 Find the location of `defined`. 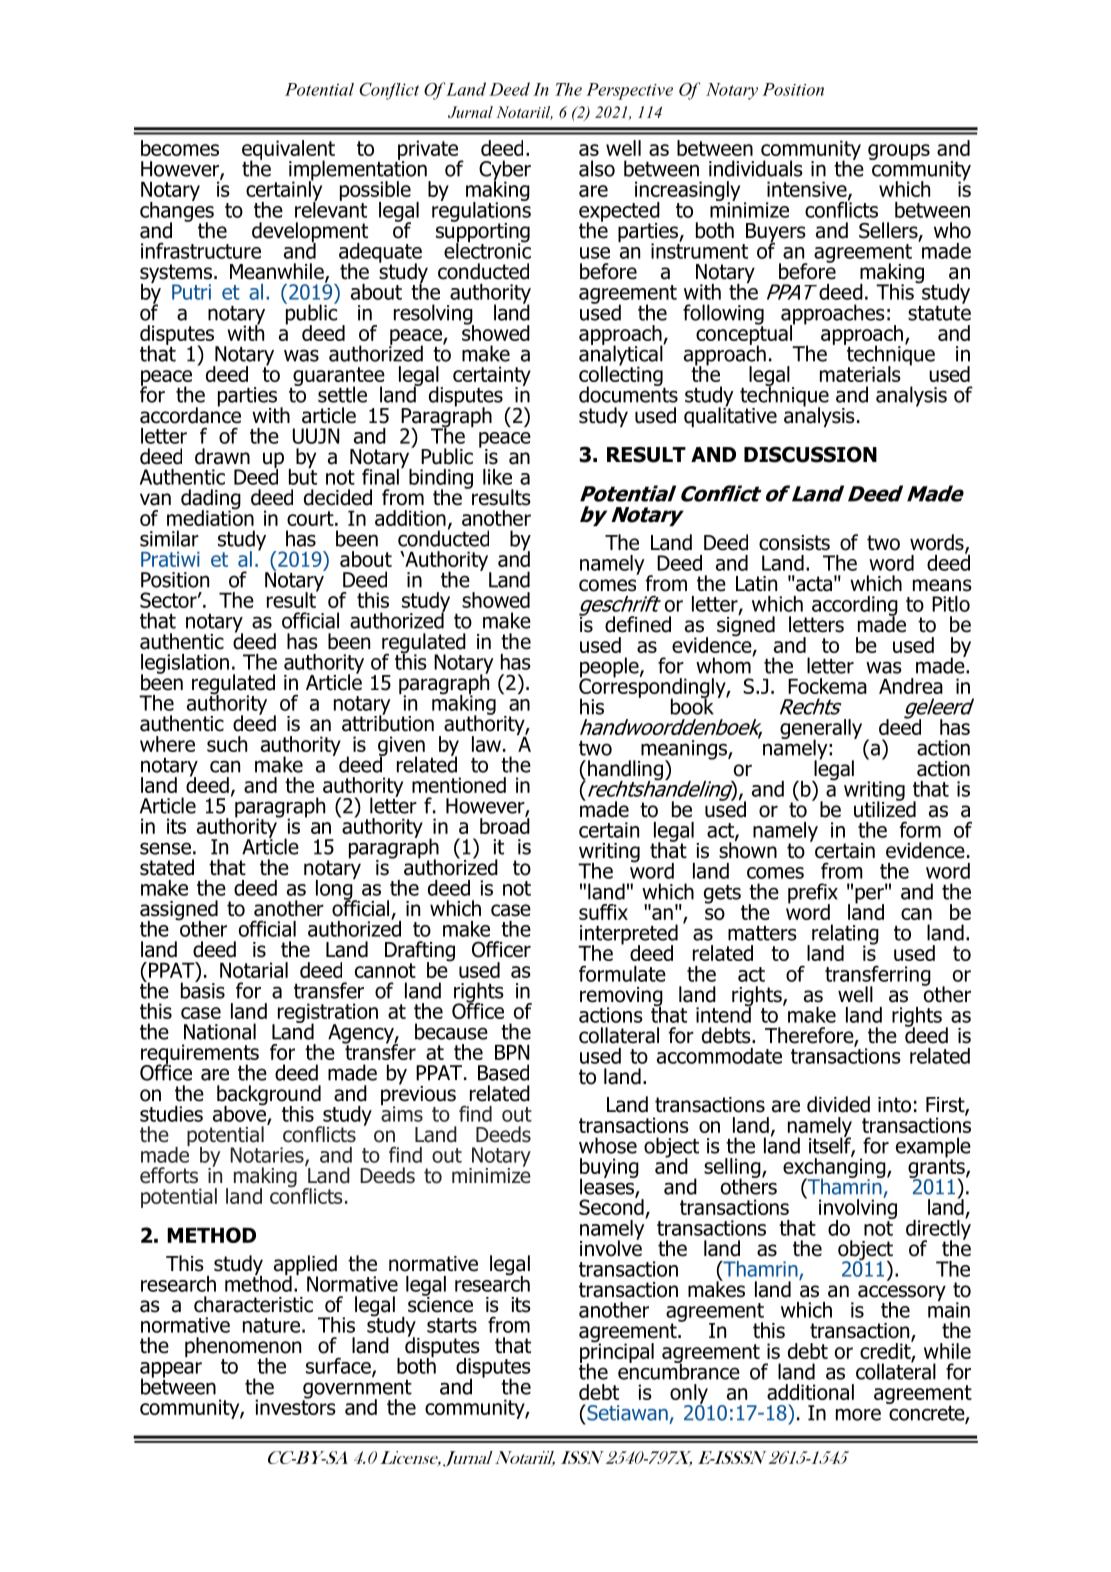

defined is located at coordinates (638, 624).
